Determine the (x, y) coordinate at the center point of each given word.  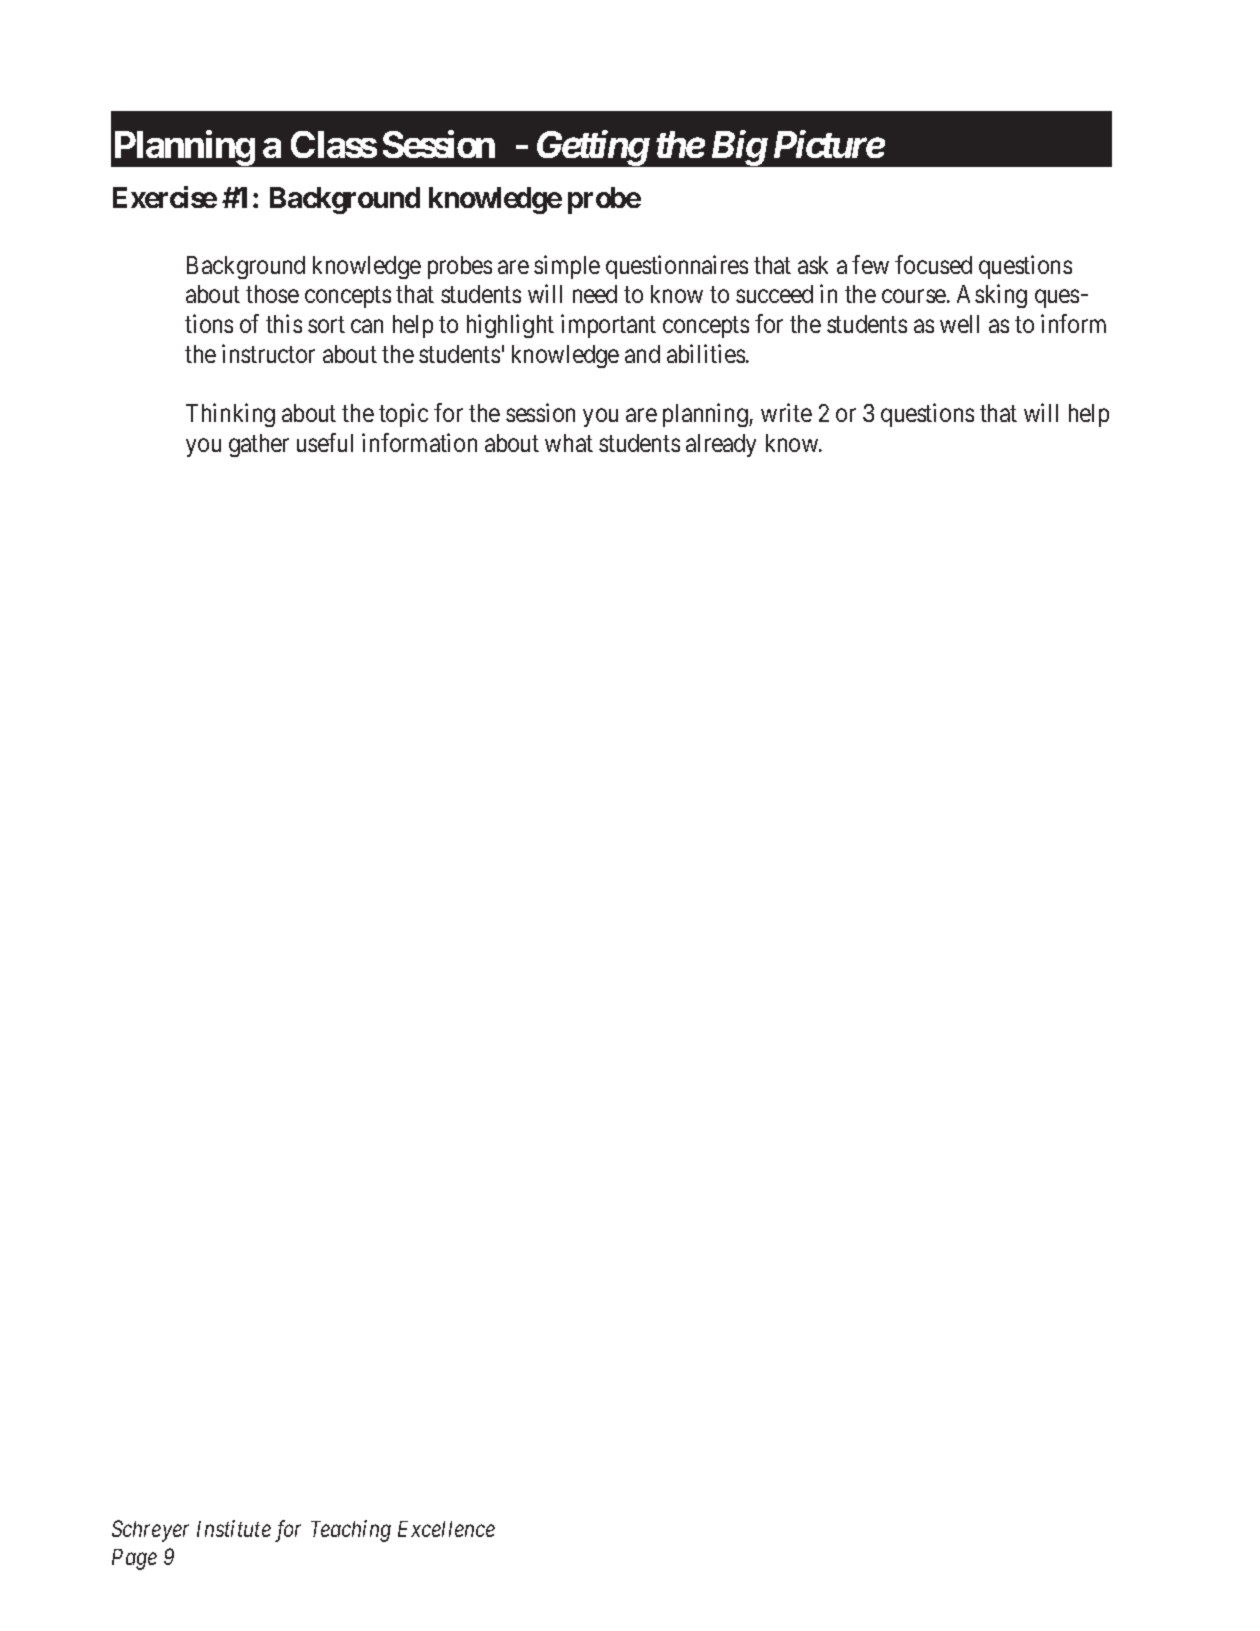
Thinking (230, 415)
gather (259, 445)
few (870, 264)
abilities (706, 353)
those (272, 294)
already (721, 445)
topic (403, 415)
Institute (234, 1529)
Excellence (446, 1529)
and (642, 354)
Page (134, 1559)
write (786, 412)
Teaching (351, 1531)
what (569, 443)
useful (325, 442)
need (595, 294)
